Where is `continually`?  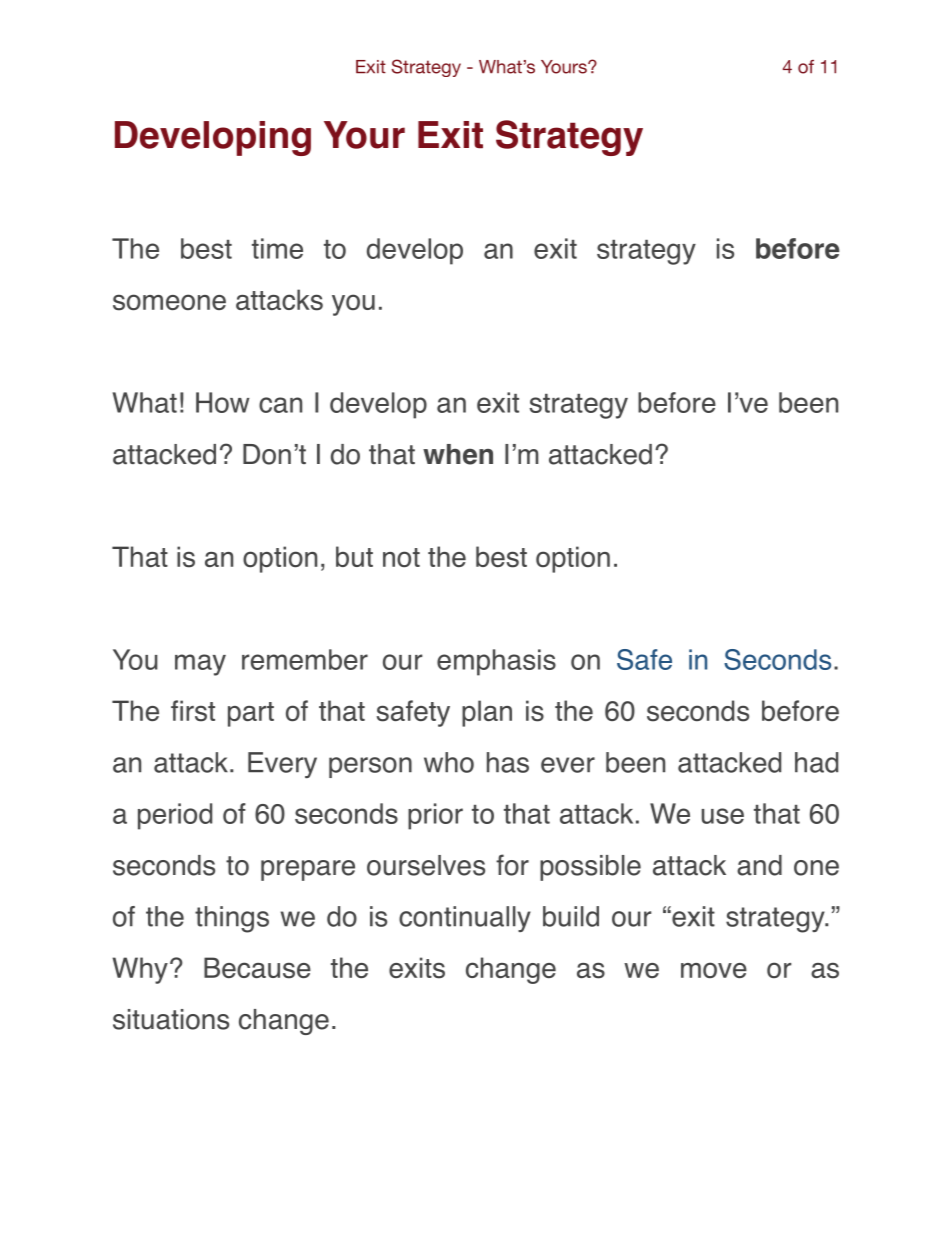 continually is located at coordinates (465, 919).
